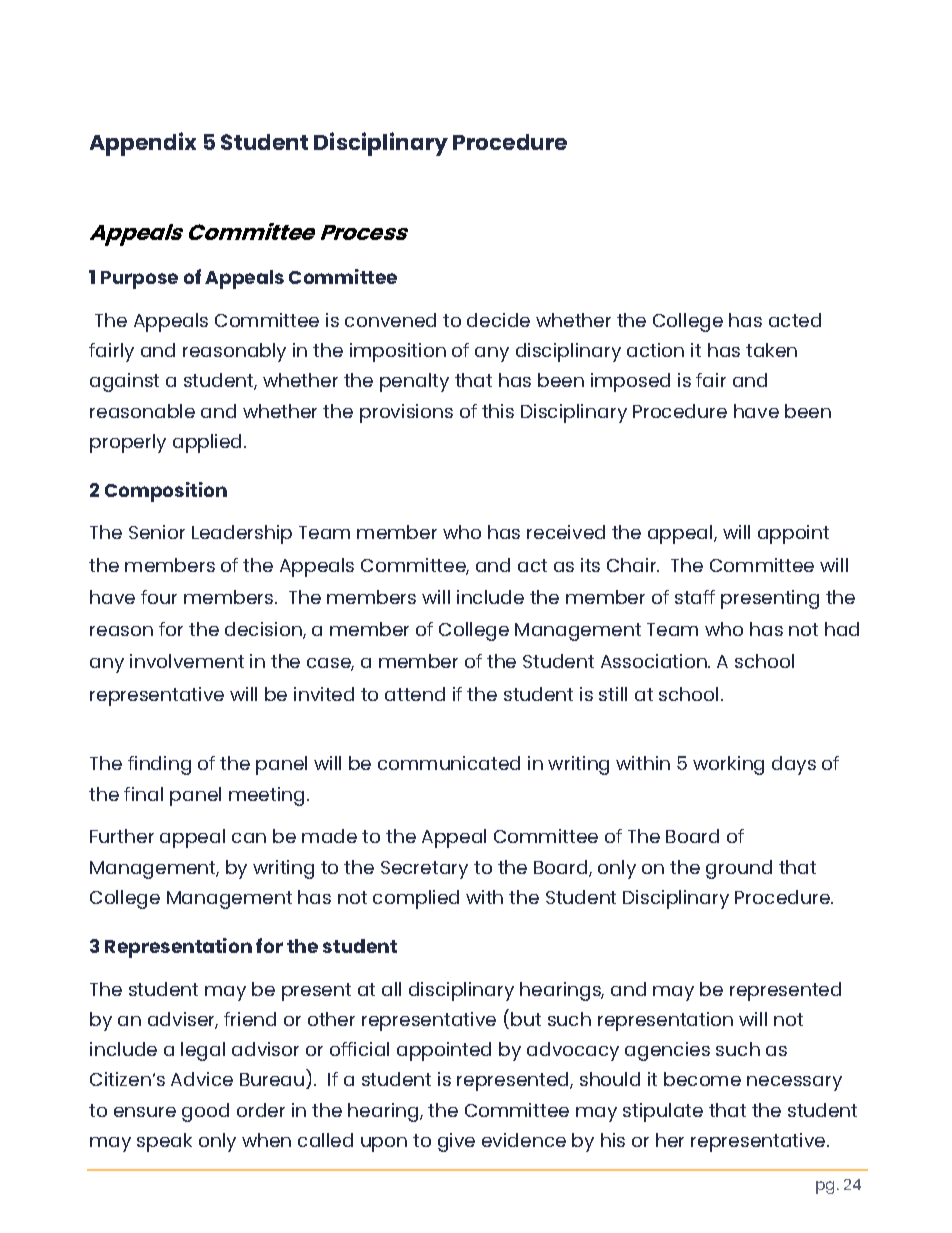 The image size is (952, 1233). Describe the element at coordinates (205, 1112) in the image. I see `good` at that location.
